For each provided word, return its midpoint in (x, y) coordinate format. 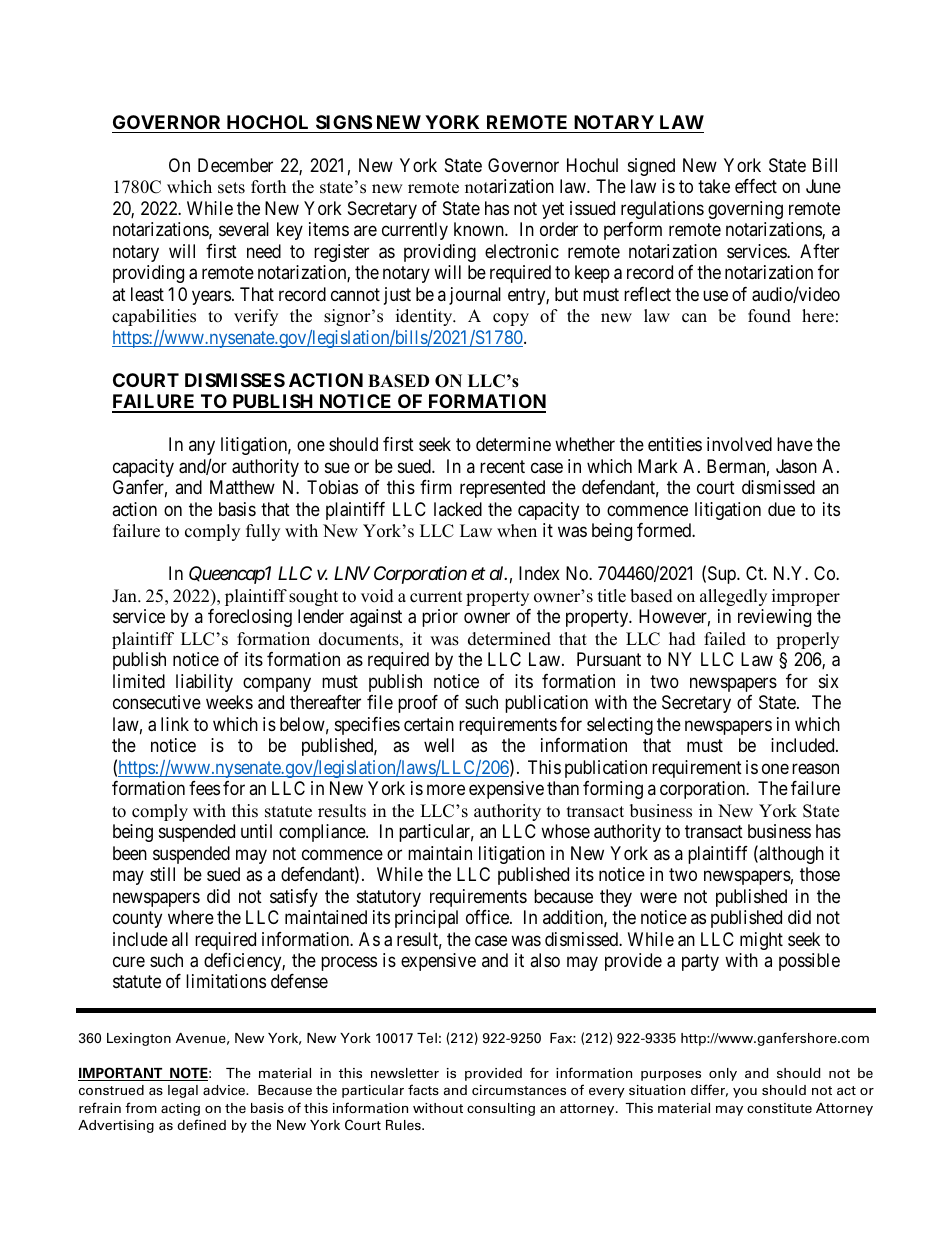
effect (756, 186)
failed (725, 639)
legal (183, 1091)
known (480, 229)
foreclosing (250, 618)
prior (440, 618)
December (235, 165)
